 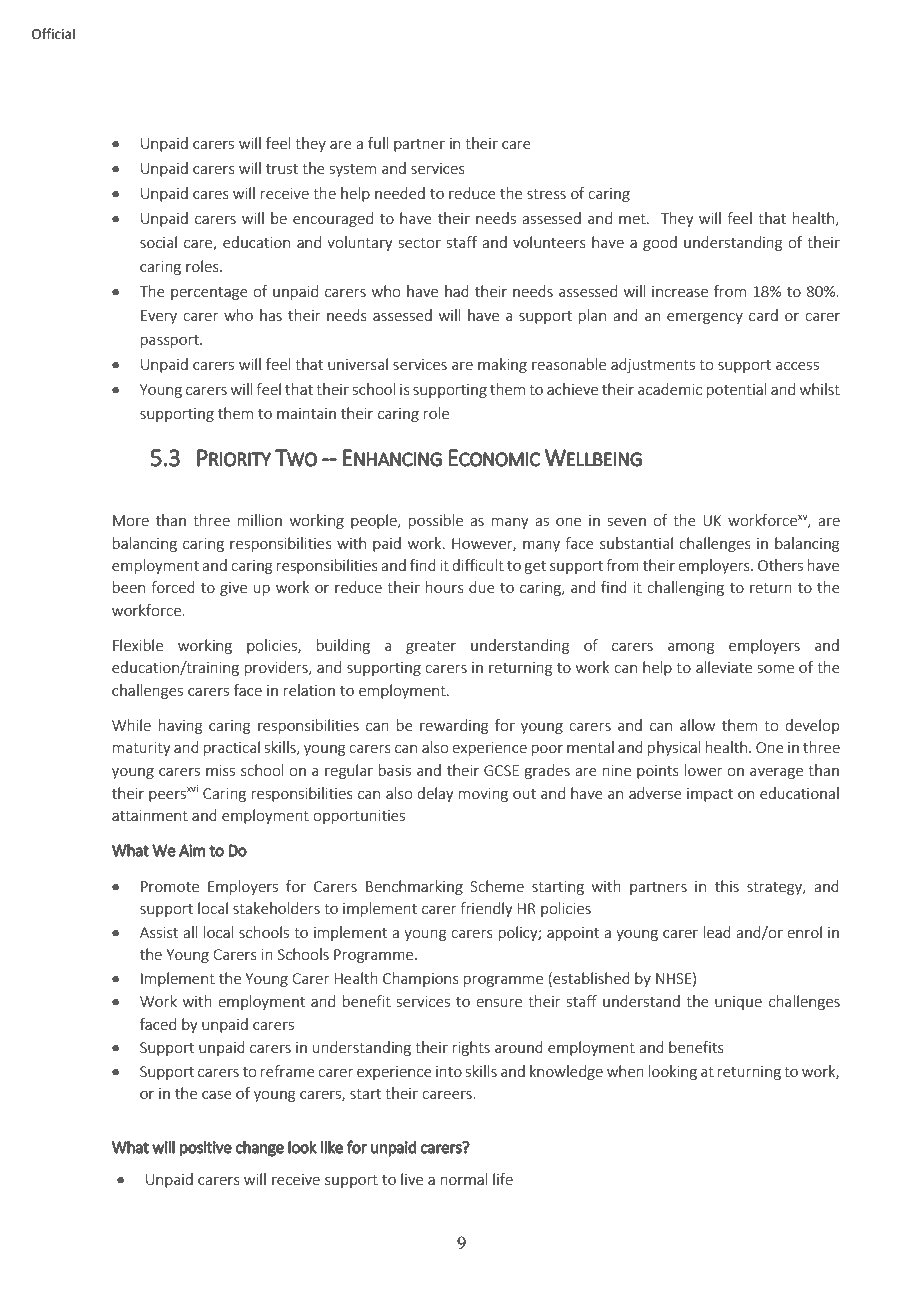 I want to click on been, so click(x=129, y=587).
